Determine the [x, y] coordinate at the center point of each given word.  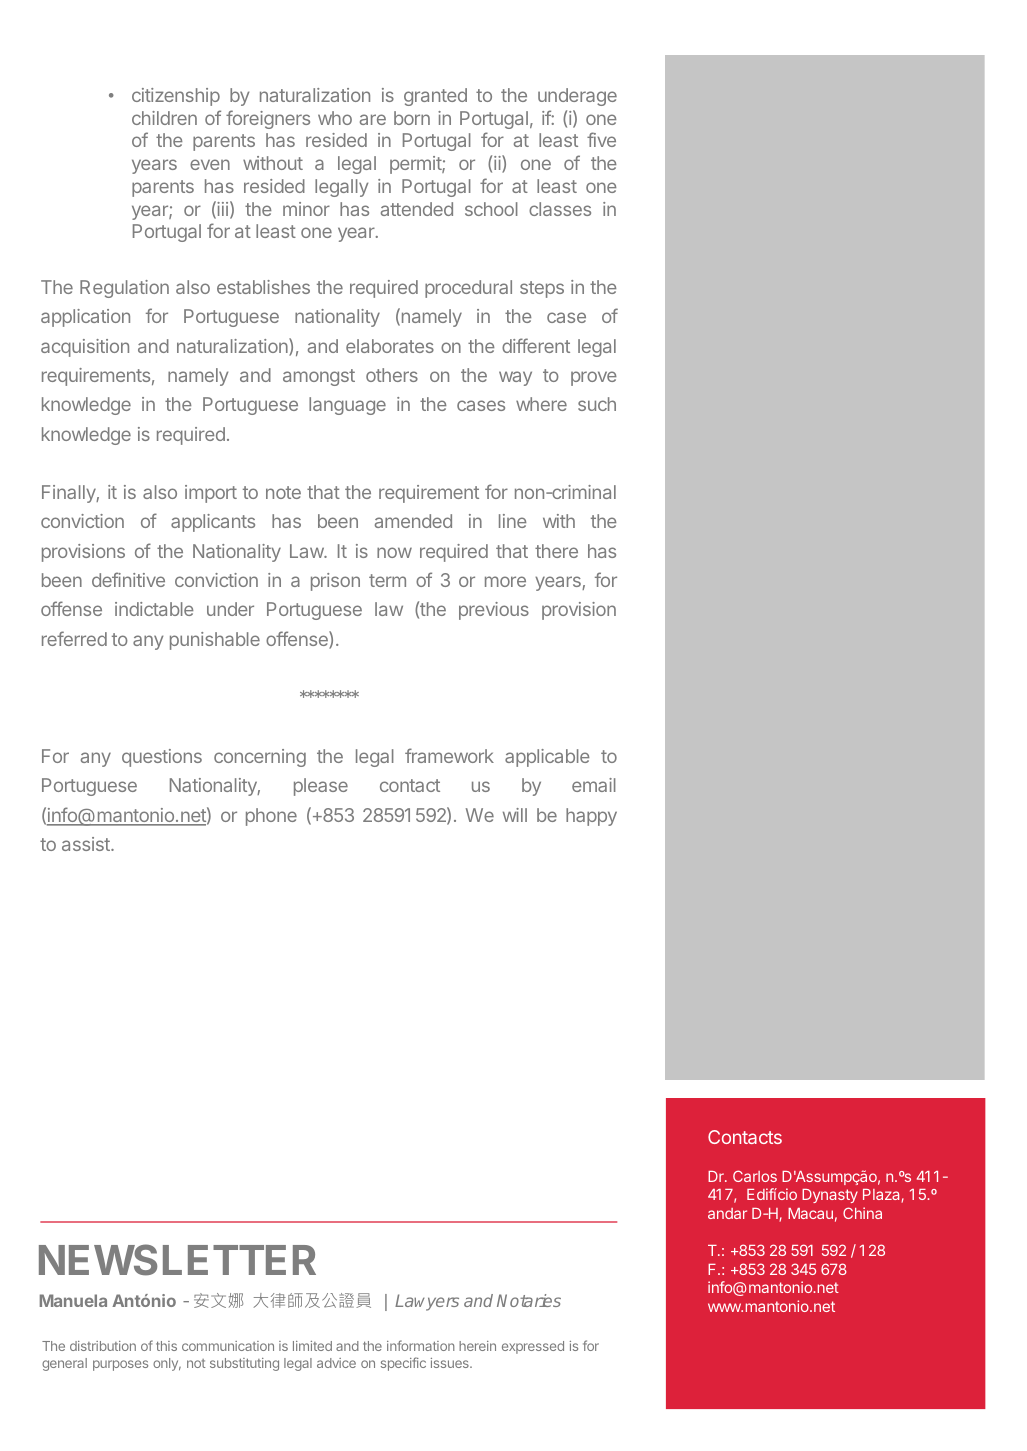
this [166, 1346]
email [594, 785]
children [164, 118]
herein [477, 1346]
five [601, 139]
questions [162, 758]
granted [435, 97]
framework [449, 755]
